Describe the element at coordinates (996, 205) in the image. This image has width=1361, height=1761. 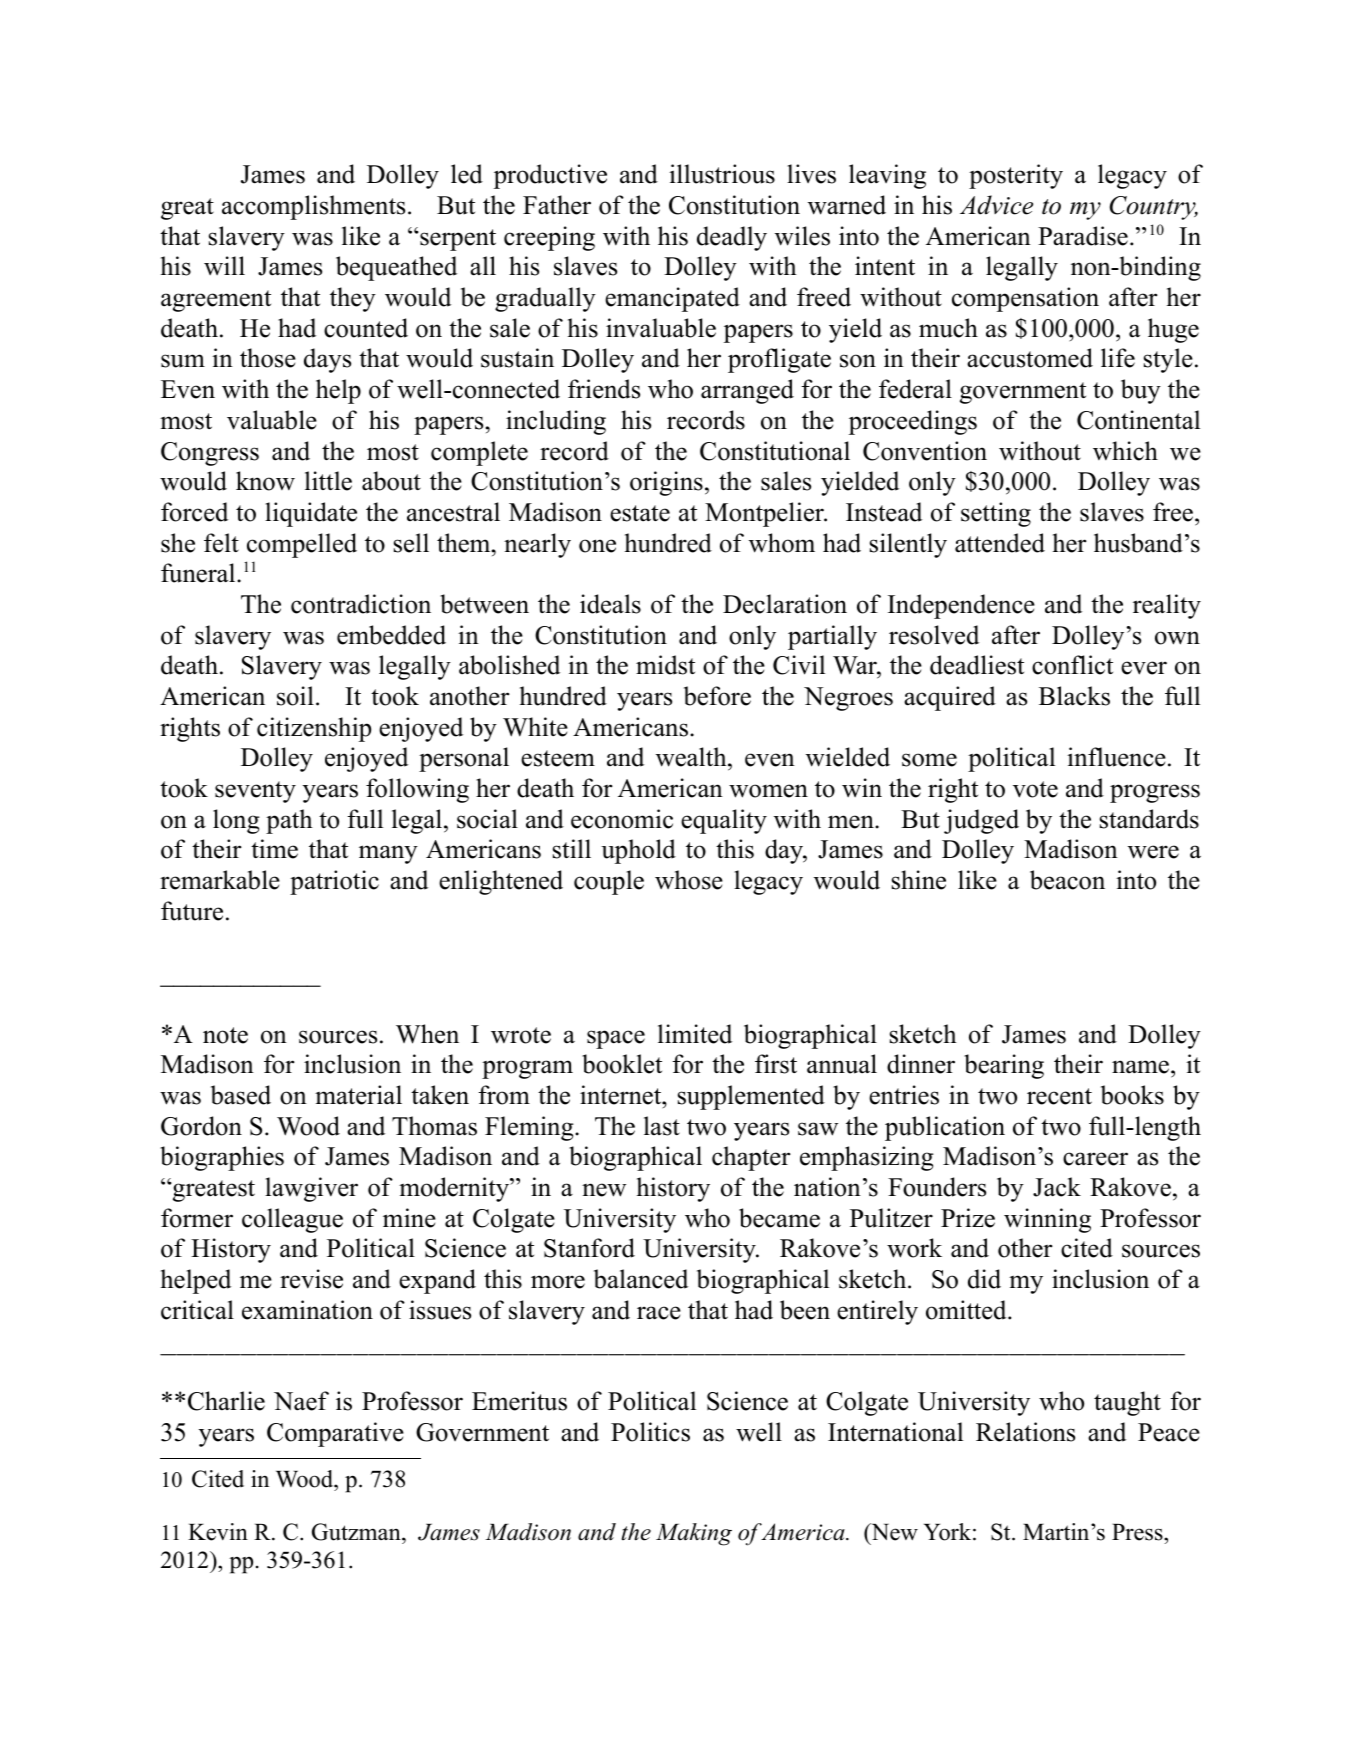
I see `Advice` at that location.
